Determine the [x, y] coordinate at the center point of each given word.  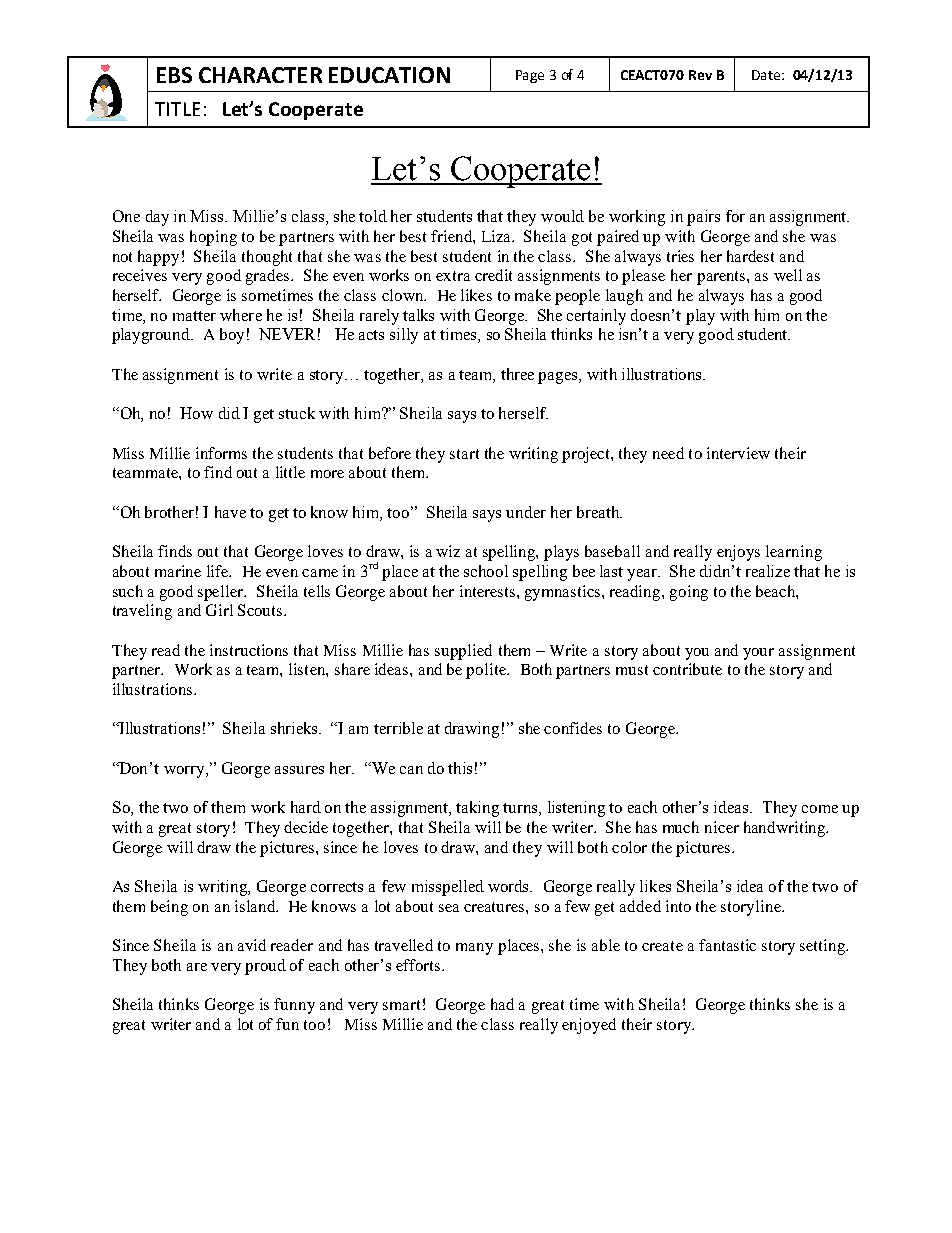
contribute [687, 669]
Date [767, 75]
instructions [249, 650]
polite [487, 671]
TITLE [177, 109]
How [196, 413]
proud [265, 967]
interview [738, 453]
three [517, 374]
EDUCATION [389, 75]
